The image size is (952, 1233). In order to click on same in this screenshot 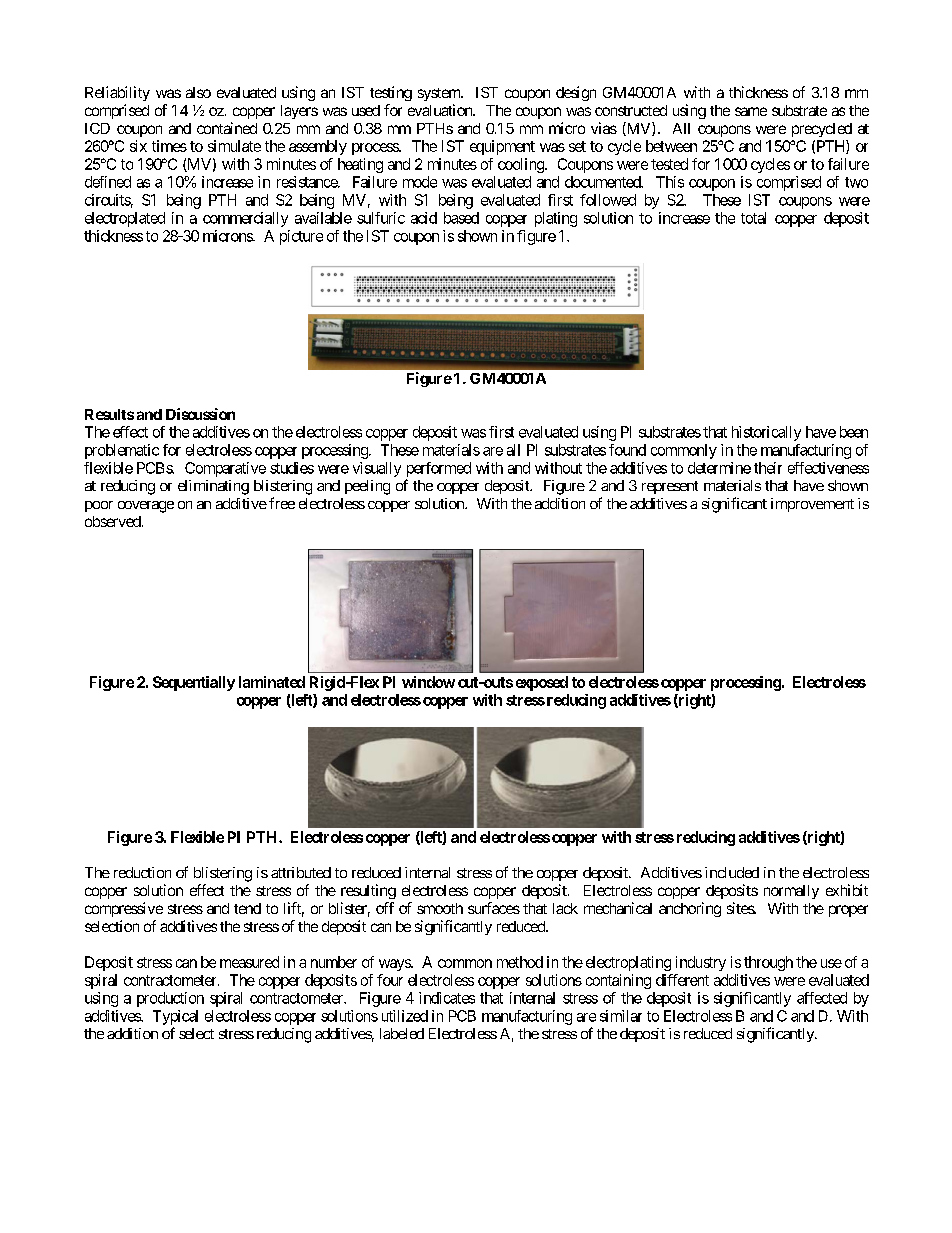, I will do `click(751, 111)`.
